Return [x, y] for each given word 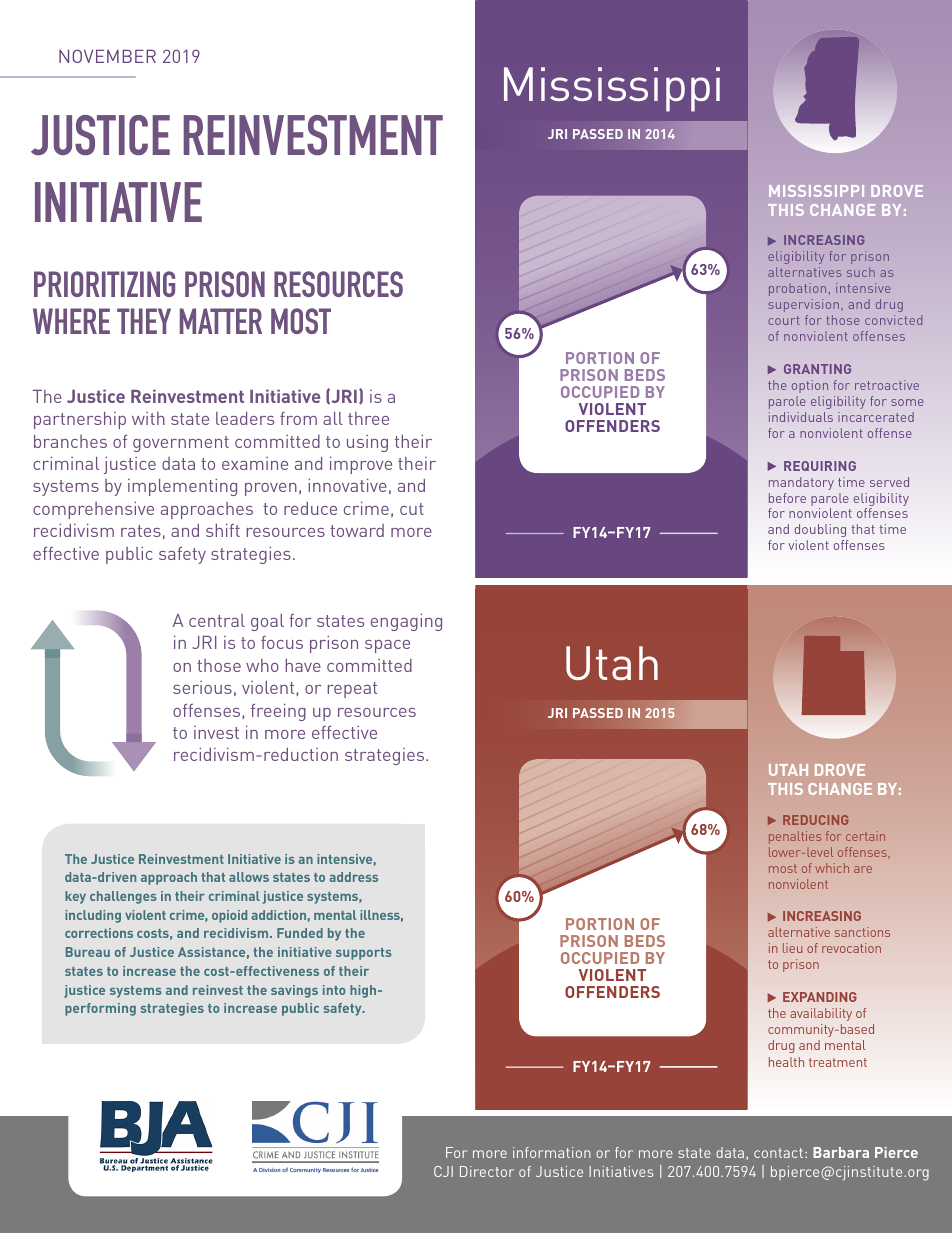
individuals [801, 417]
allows [249, 877]
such [861, 272]
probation [797, 289]
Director [487, 1171]
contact [778, 1153]
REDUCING [815, 820]
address [353, 877]
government [181, 444]
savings [294, 991]
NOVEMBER [107, 56]
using [367, 443]
